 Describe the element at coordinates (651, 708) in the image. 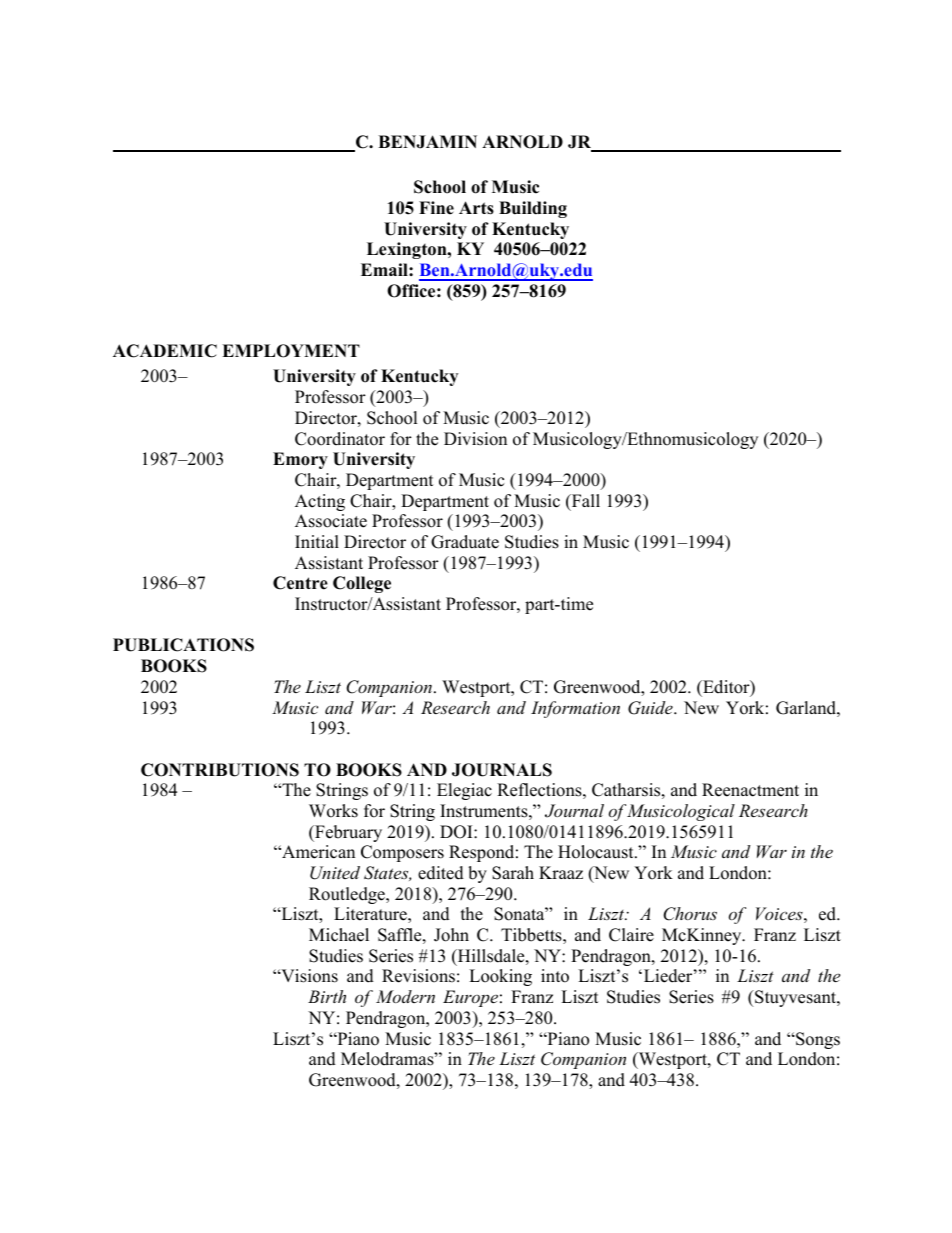

I see `Guide` at that location.
